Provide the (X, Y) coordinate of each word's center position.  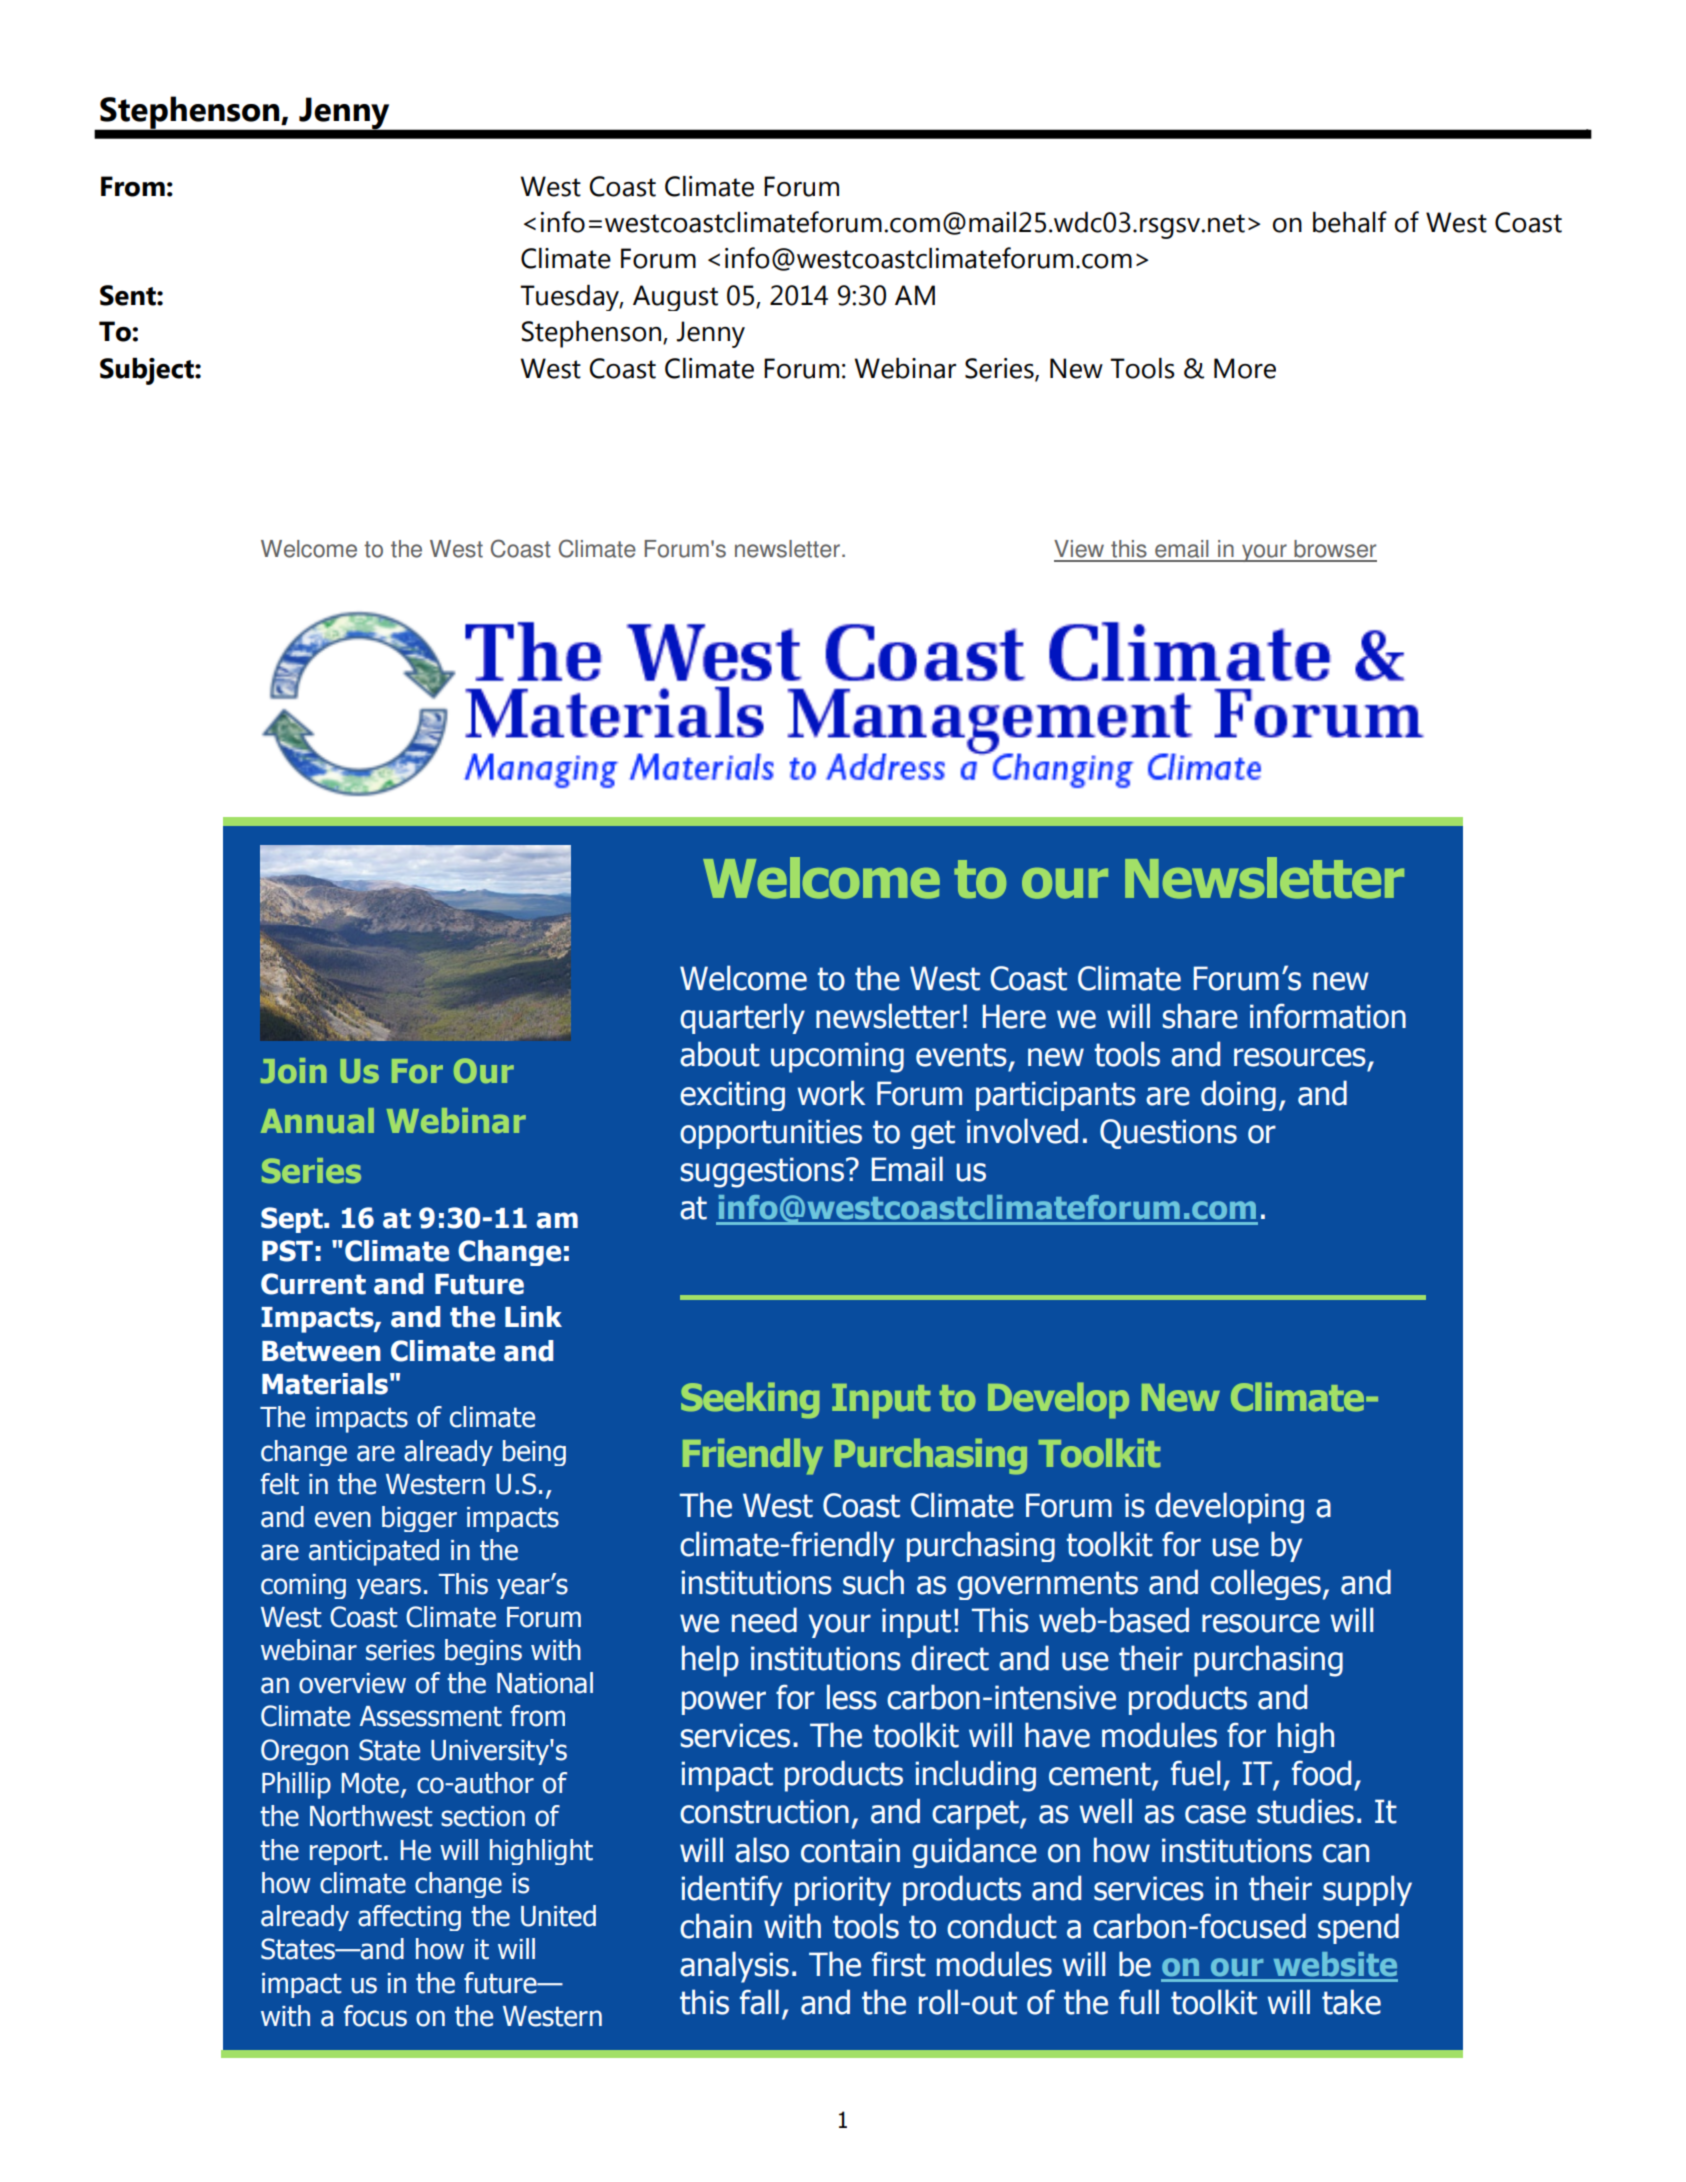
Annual (317, 1120)
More (1245, 368)
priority (843, 1891)
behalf (1350, 222)
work (831, 1093)
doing (1238, 1095)
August (675, 298)
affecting (409, 1918)
